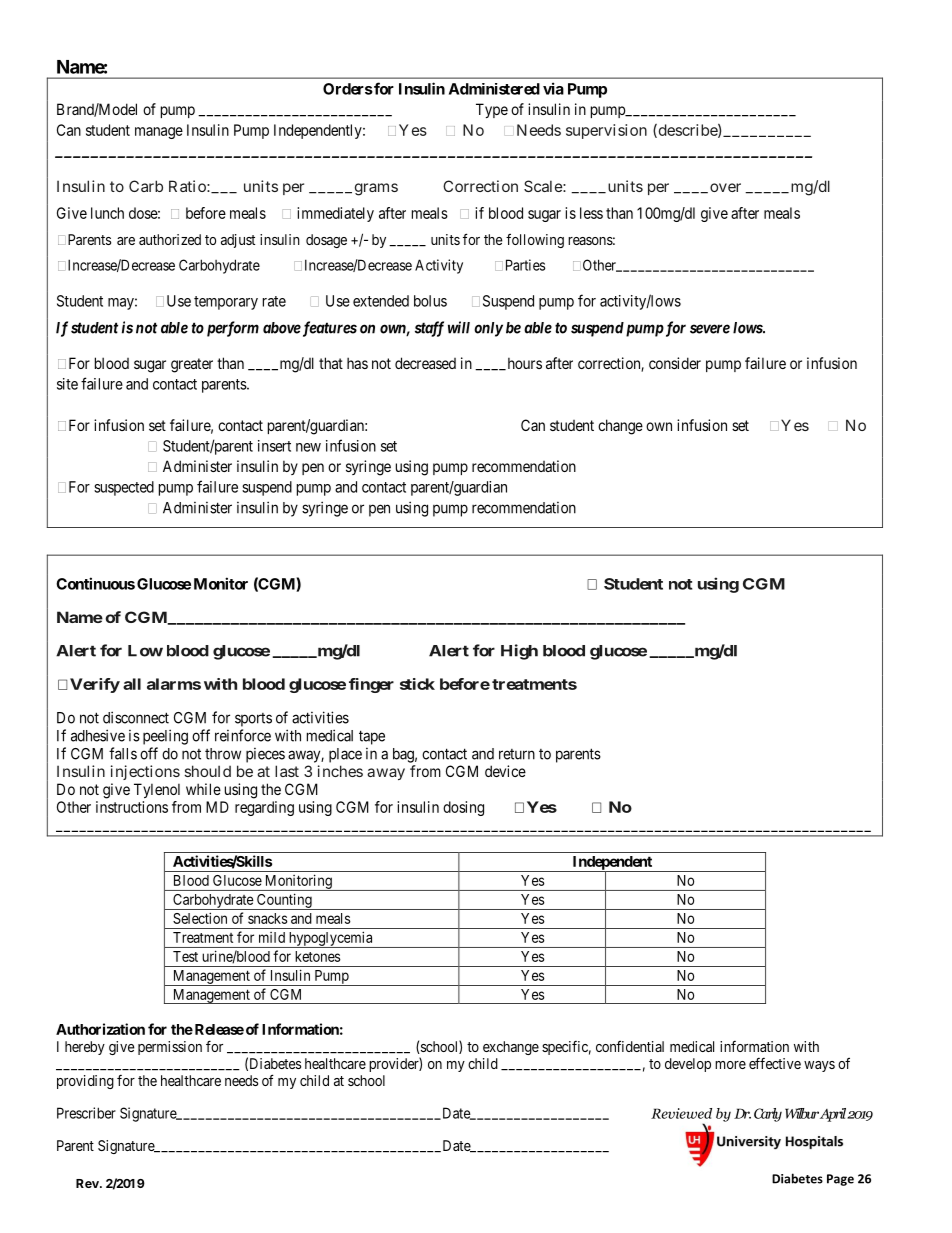  Describe the element at coordinates (192, 365) in the screenshot. I see `greater` at that location.
